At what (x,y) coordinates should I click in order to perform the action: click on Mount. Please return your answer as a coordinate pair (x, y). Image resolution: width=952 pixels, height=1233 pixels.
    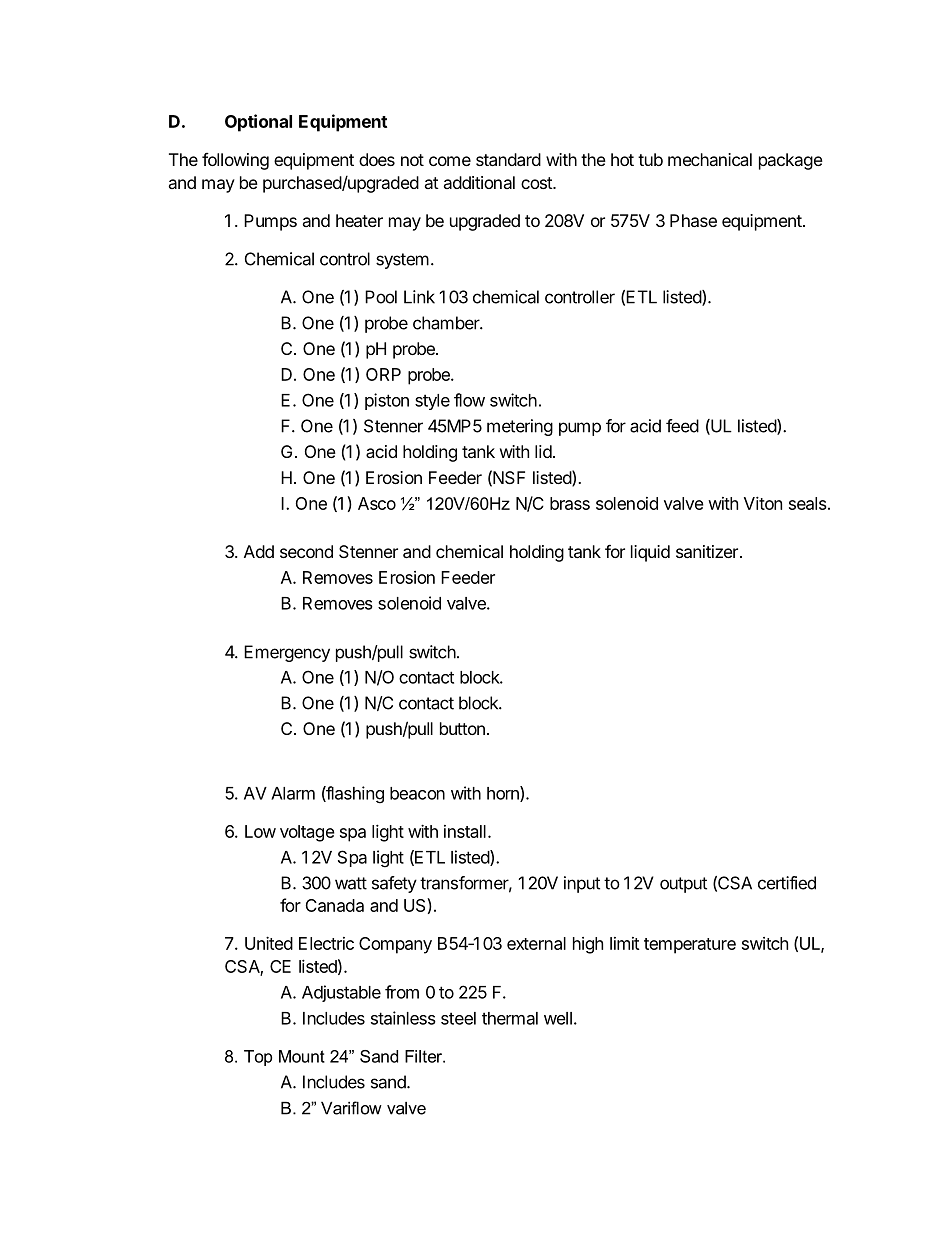
    Looking at the image, I should click on (302, 1056).
